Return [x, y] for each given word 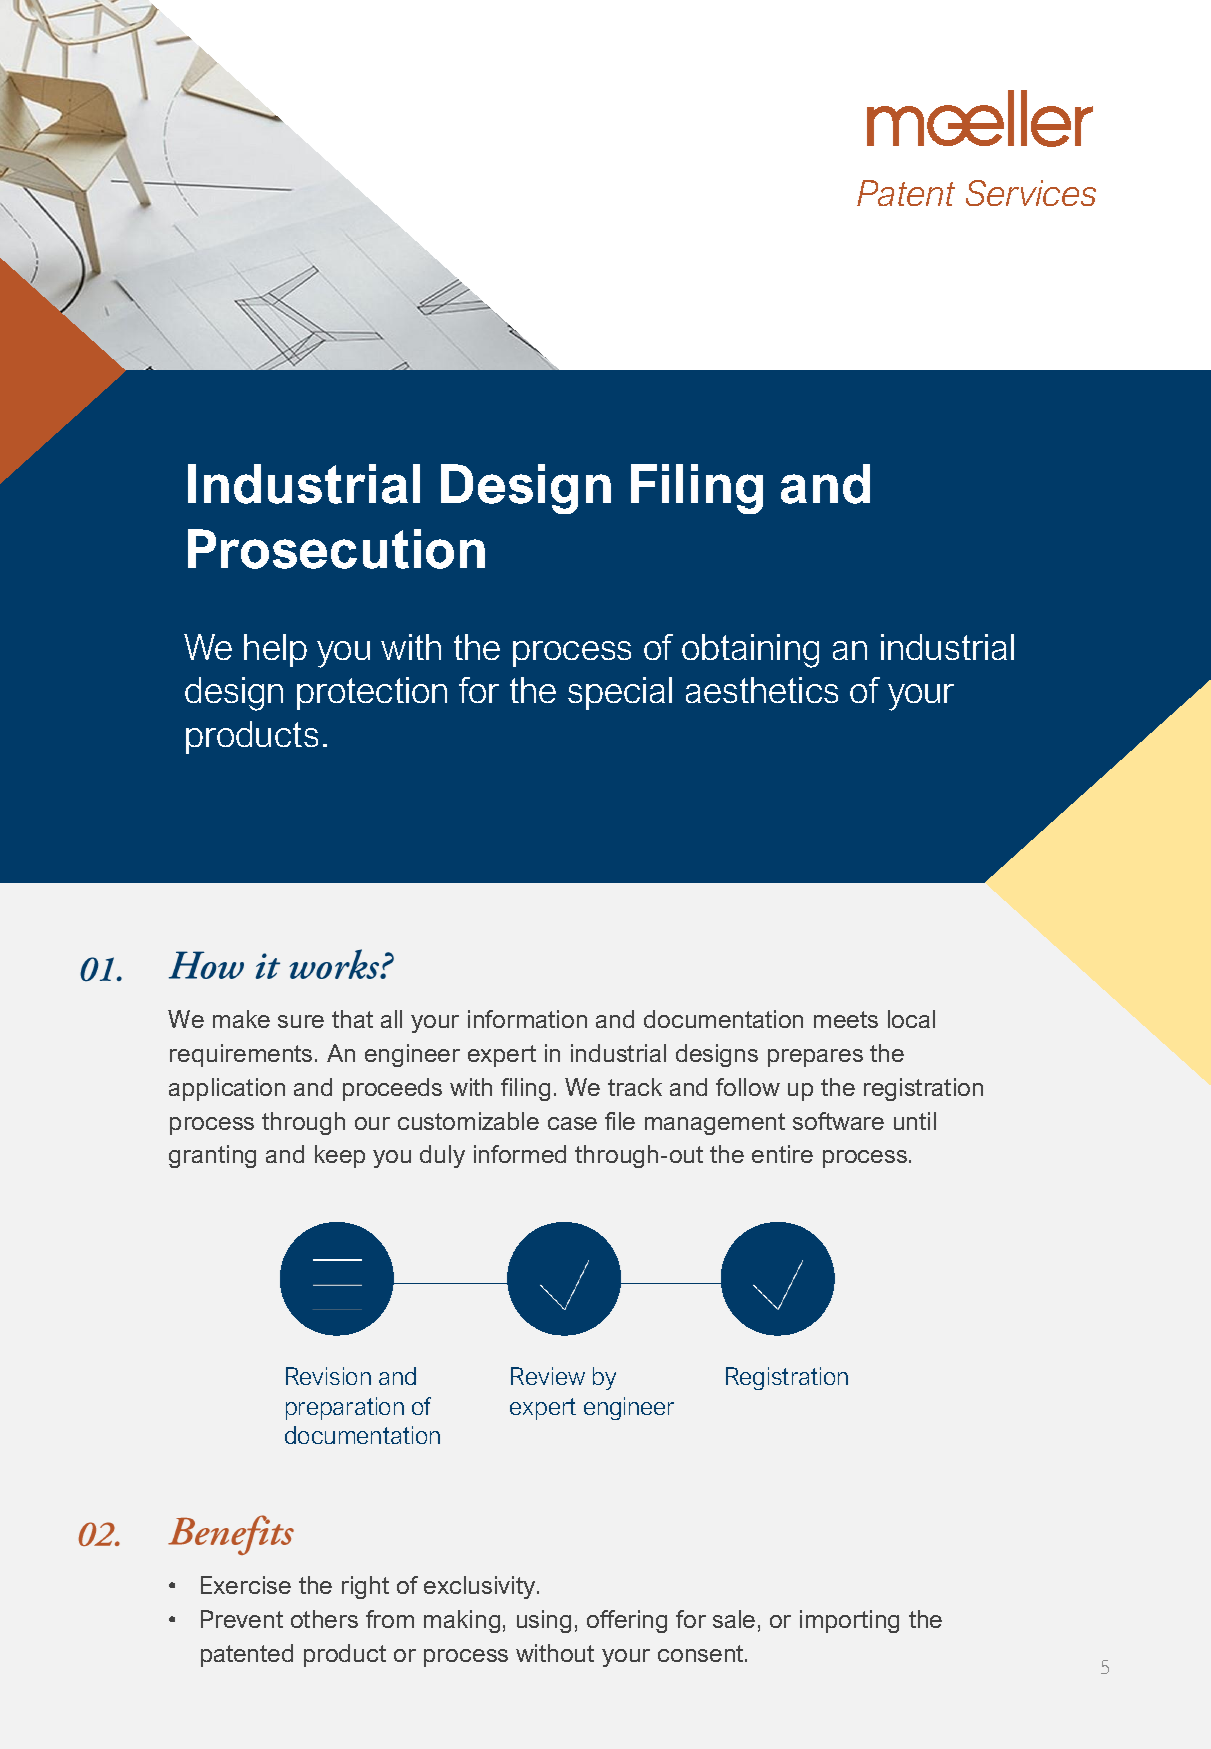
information [527, 1019]
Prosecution [336, 549]
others [324, 1619]
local [911, 1019]
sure [301, 1021]
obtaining [750, 651]
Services [1031, 193]
